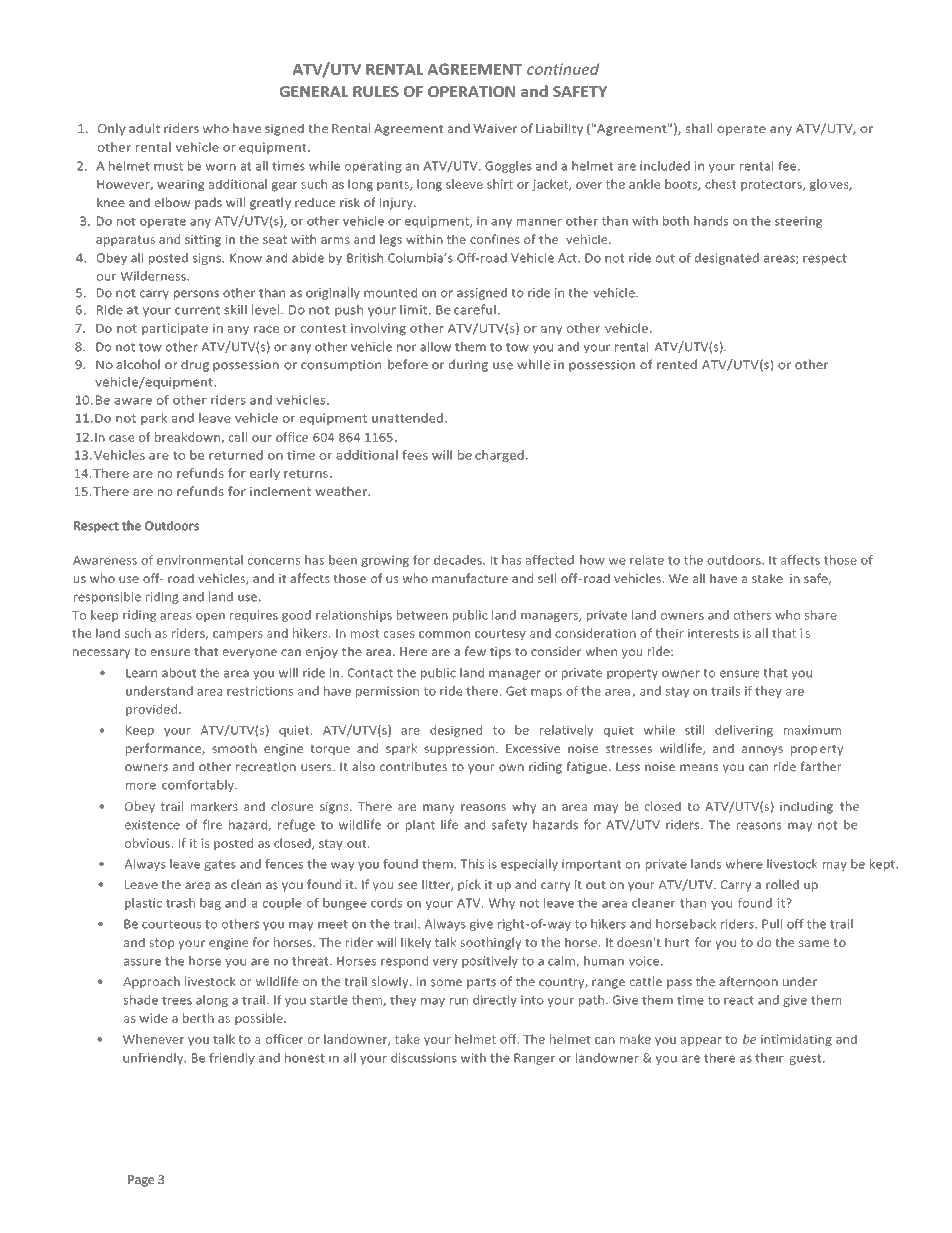  I want to click on guest, so click(807, 1059).
